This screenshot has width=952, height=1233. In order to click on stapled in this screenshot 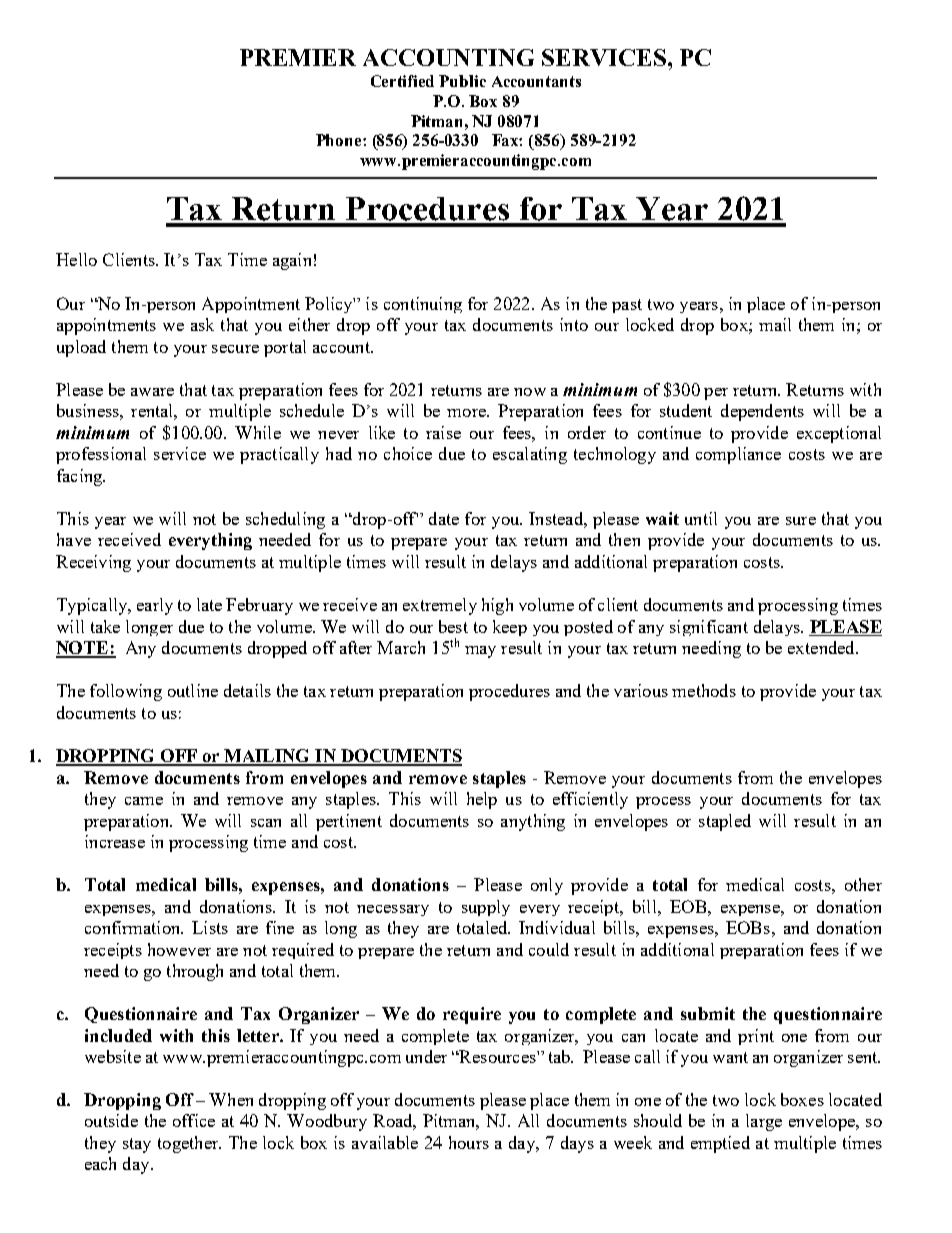, I will do `click(725, 822)`.
